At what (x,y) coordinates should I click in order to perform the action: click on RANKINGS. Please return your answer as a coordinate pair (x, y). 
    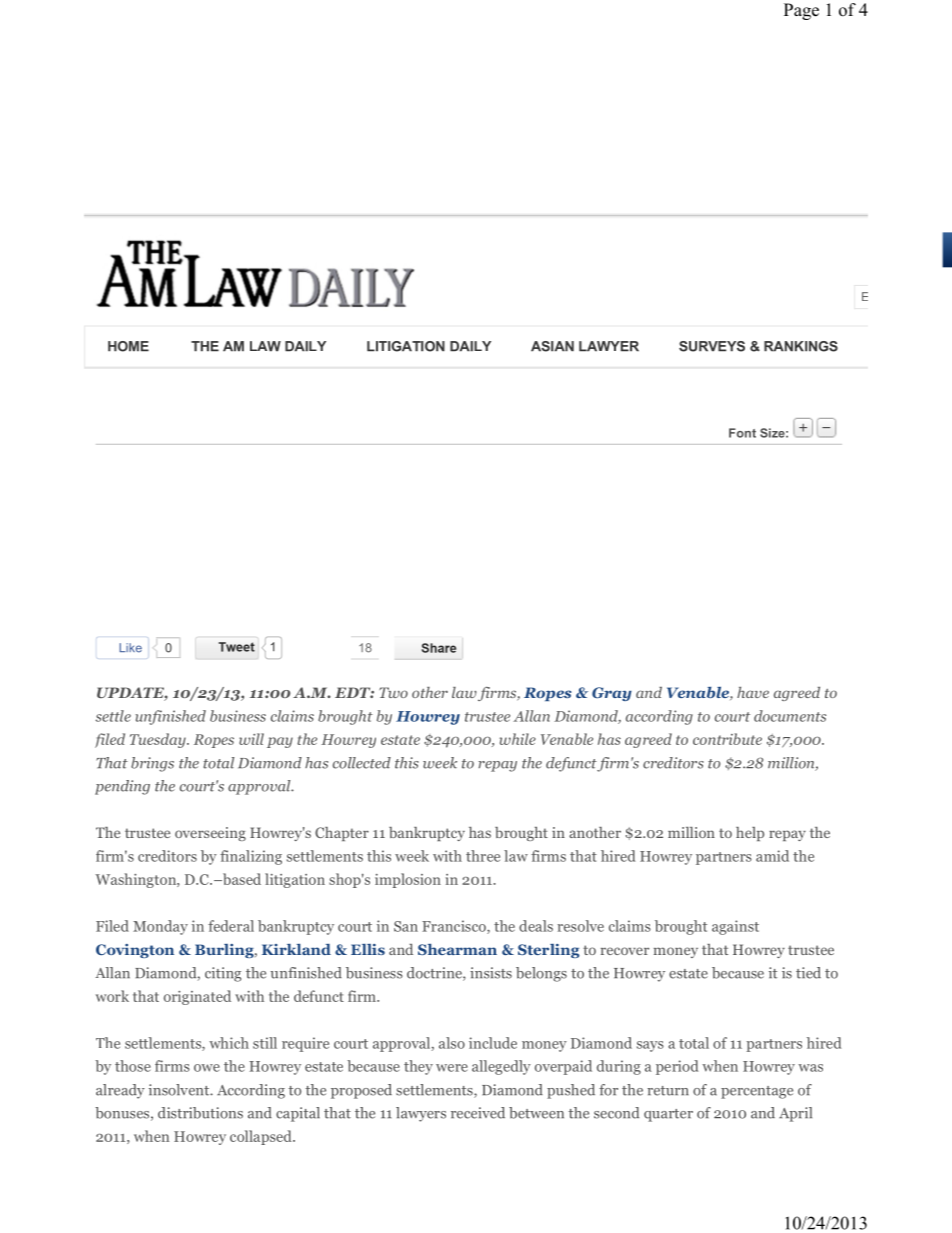
    Looking at the image, I should click on (801, 346).
